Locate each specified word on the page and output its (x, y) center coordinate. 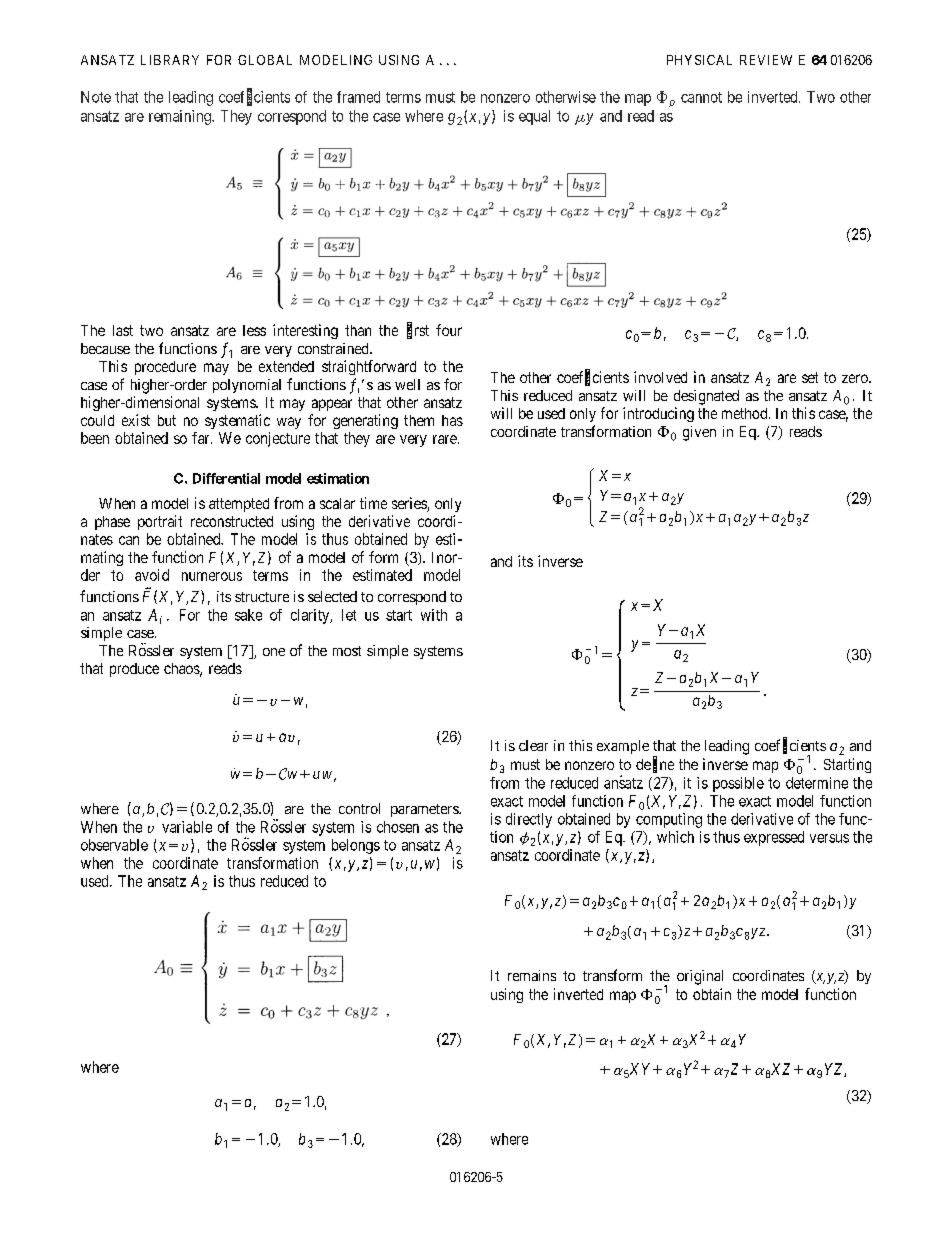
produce (134, 670)
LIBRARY (170, 60)
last (123, 330)
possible (738, 784)
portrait (160, 522)
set (810, 377)
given (699, 433)
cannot (701, 97)
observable (114, 845)
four (449, 330)
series (410, 504)
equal (534, 117)
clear (533, 745)
